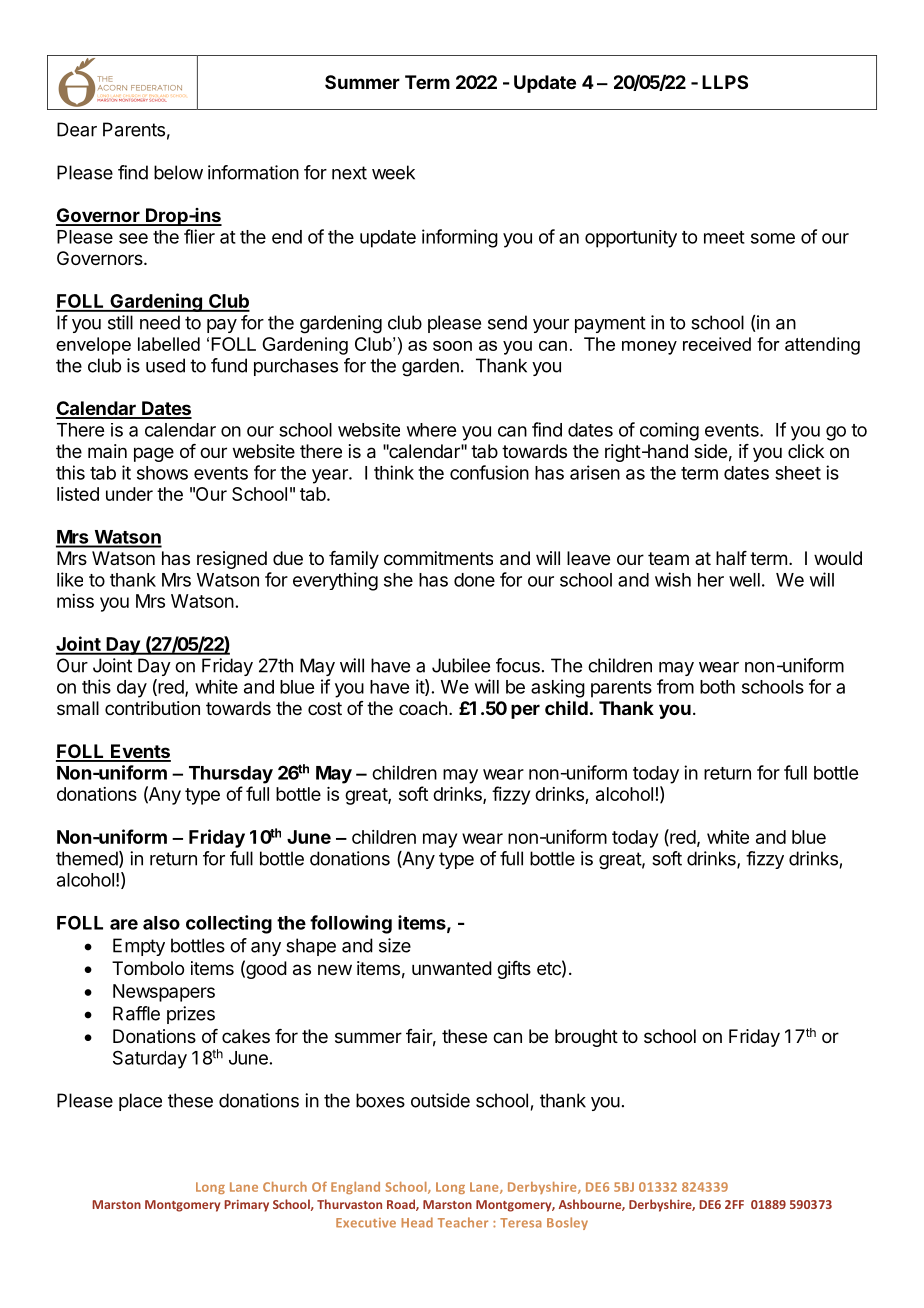 The image size is (924, 1308). I want to click on also, so click(161, 923).
